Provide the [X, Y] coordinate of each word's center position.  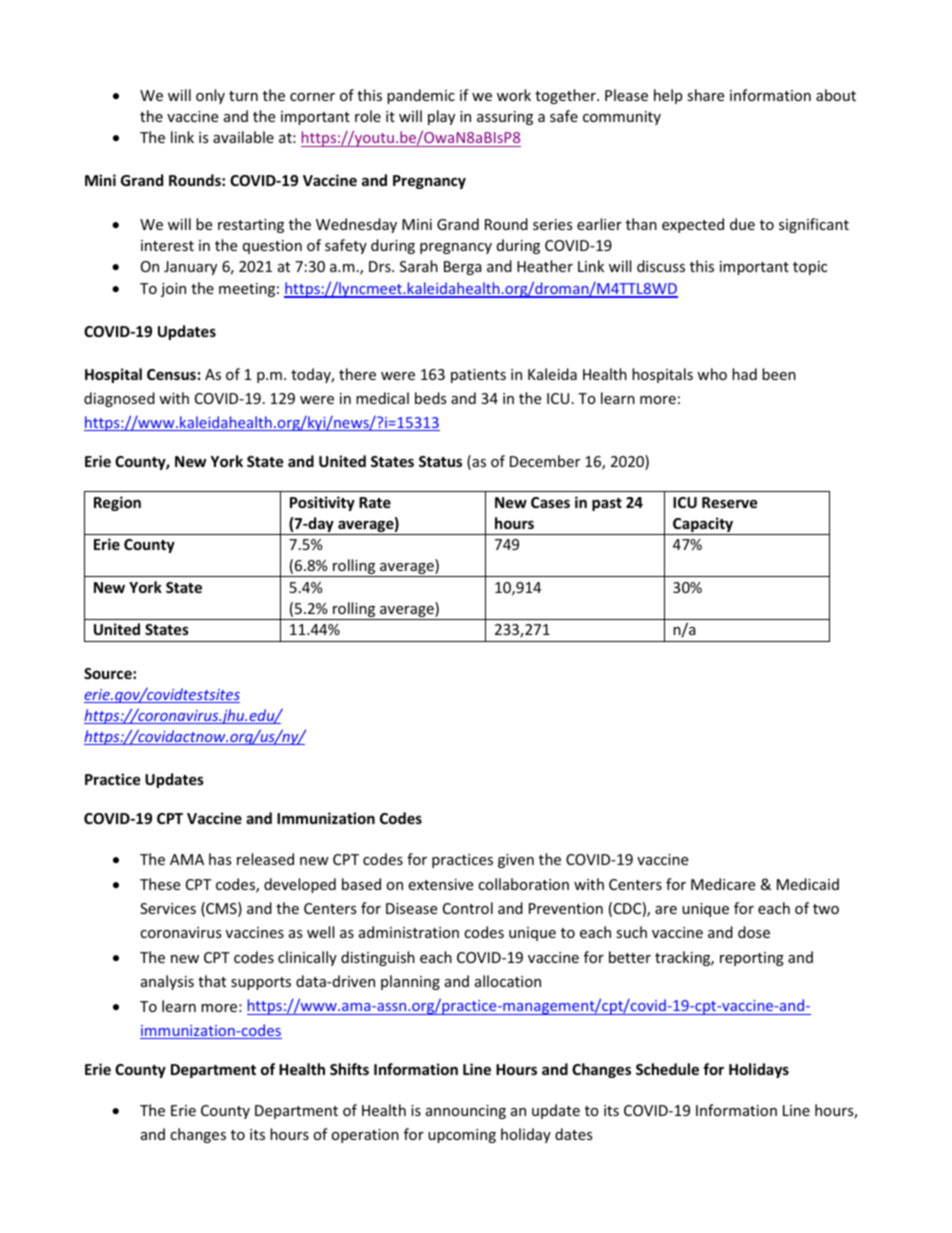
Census [171, 374]
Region [117, 503]
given [516, 861]
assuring [505, 118]
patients [478, 376]
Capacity [703, 526]
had [744, 374]
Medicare [723, 884]
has [220, 859]
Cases [550, 502]
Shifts [349, 1069]
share [705, 95]
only [210, 96]
